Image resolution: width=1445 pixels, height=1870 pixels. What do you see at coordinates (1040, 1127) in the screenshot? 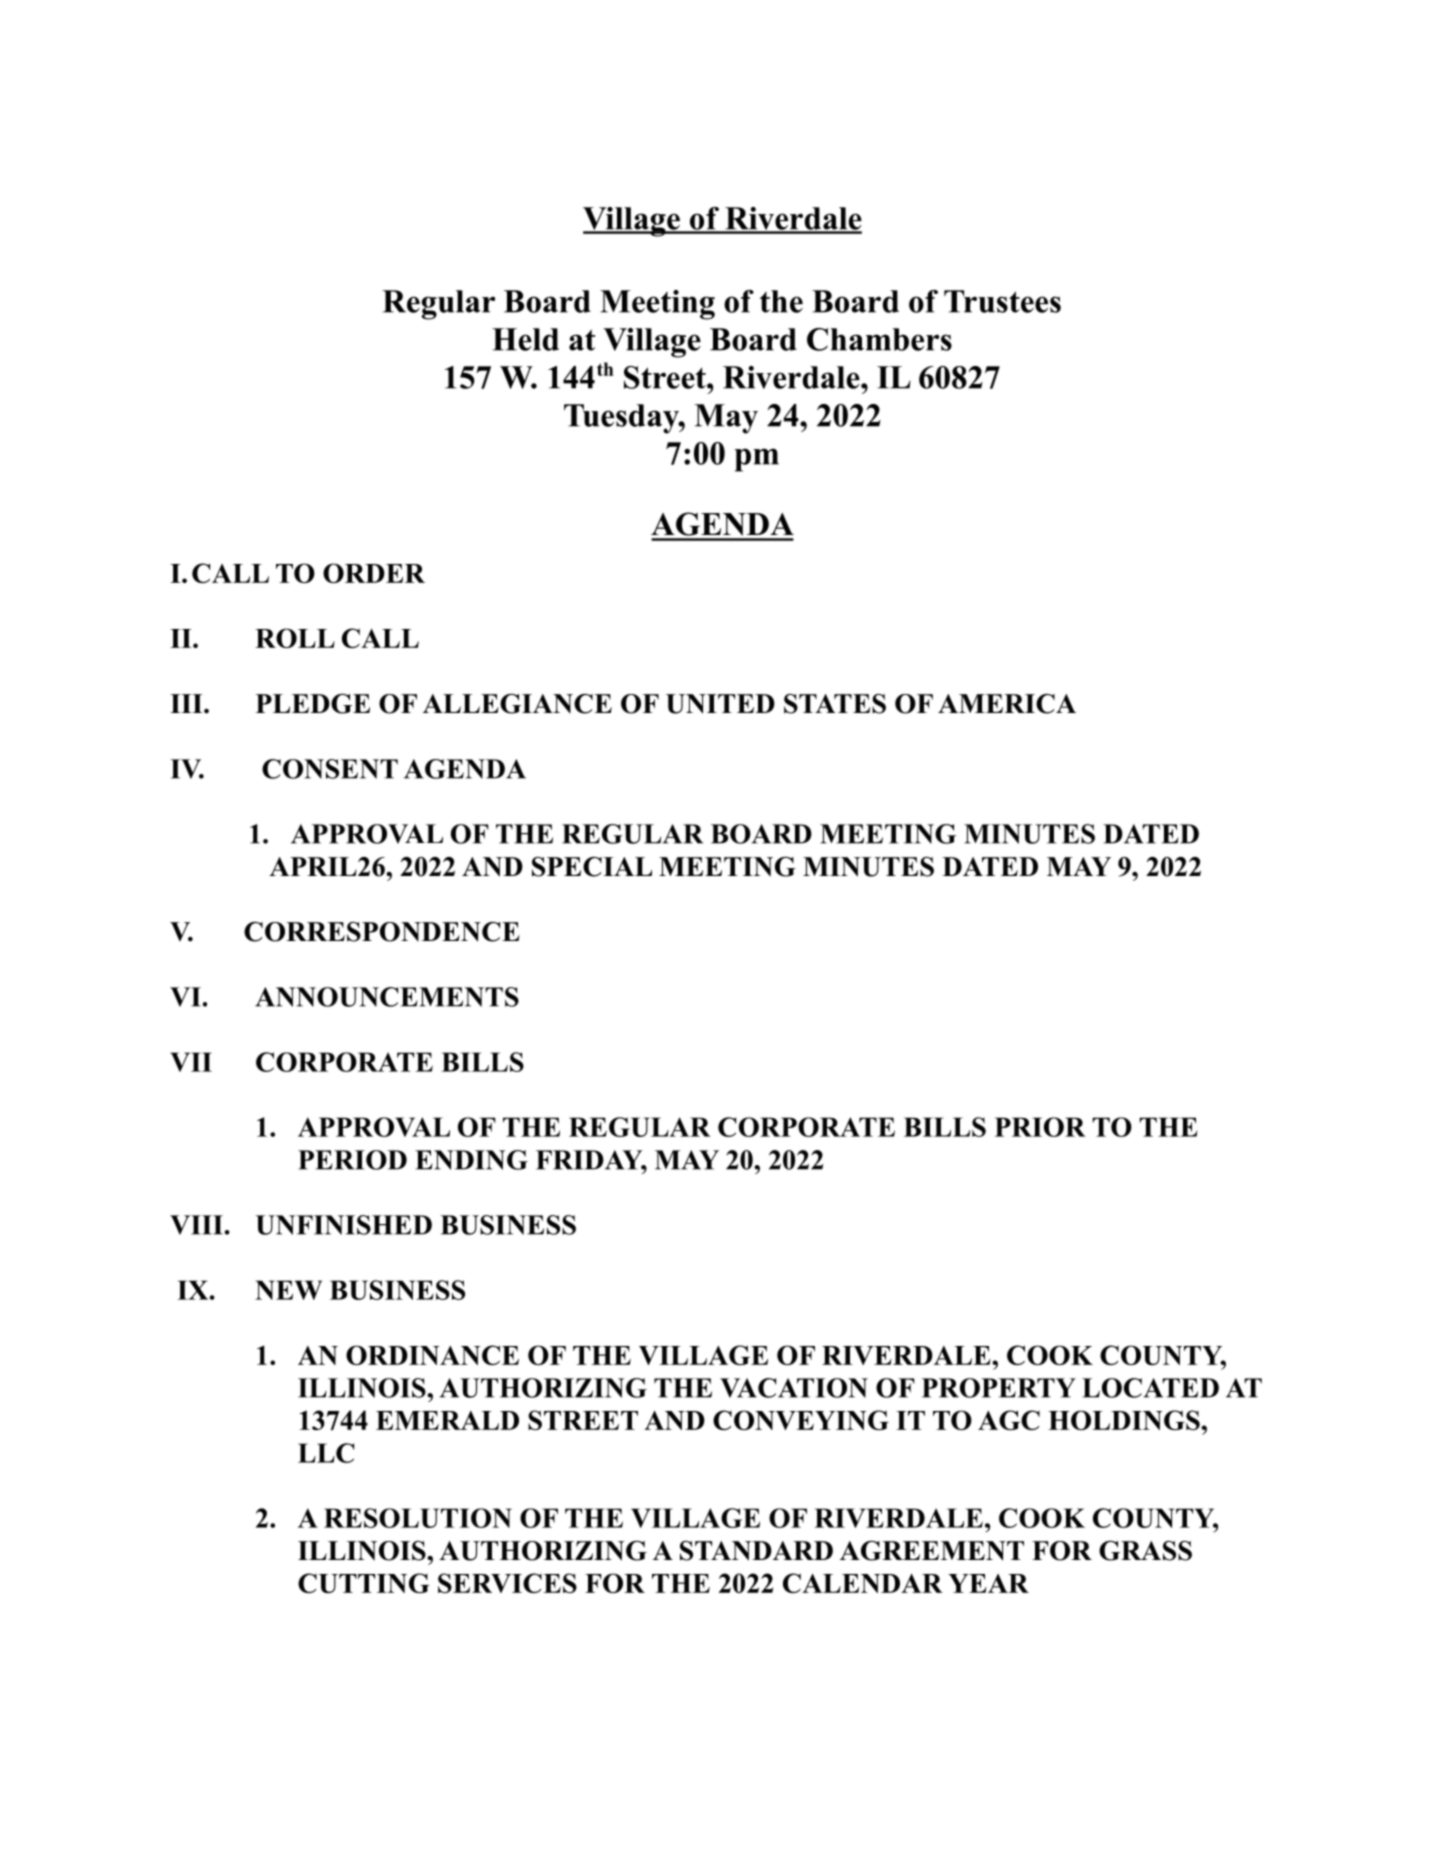
I see `PRIOR` at bounding box center [1040, 1127].
